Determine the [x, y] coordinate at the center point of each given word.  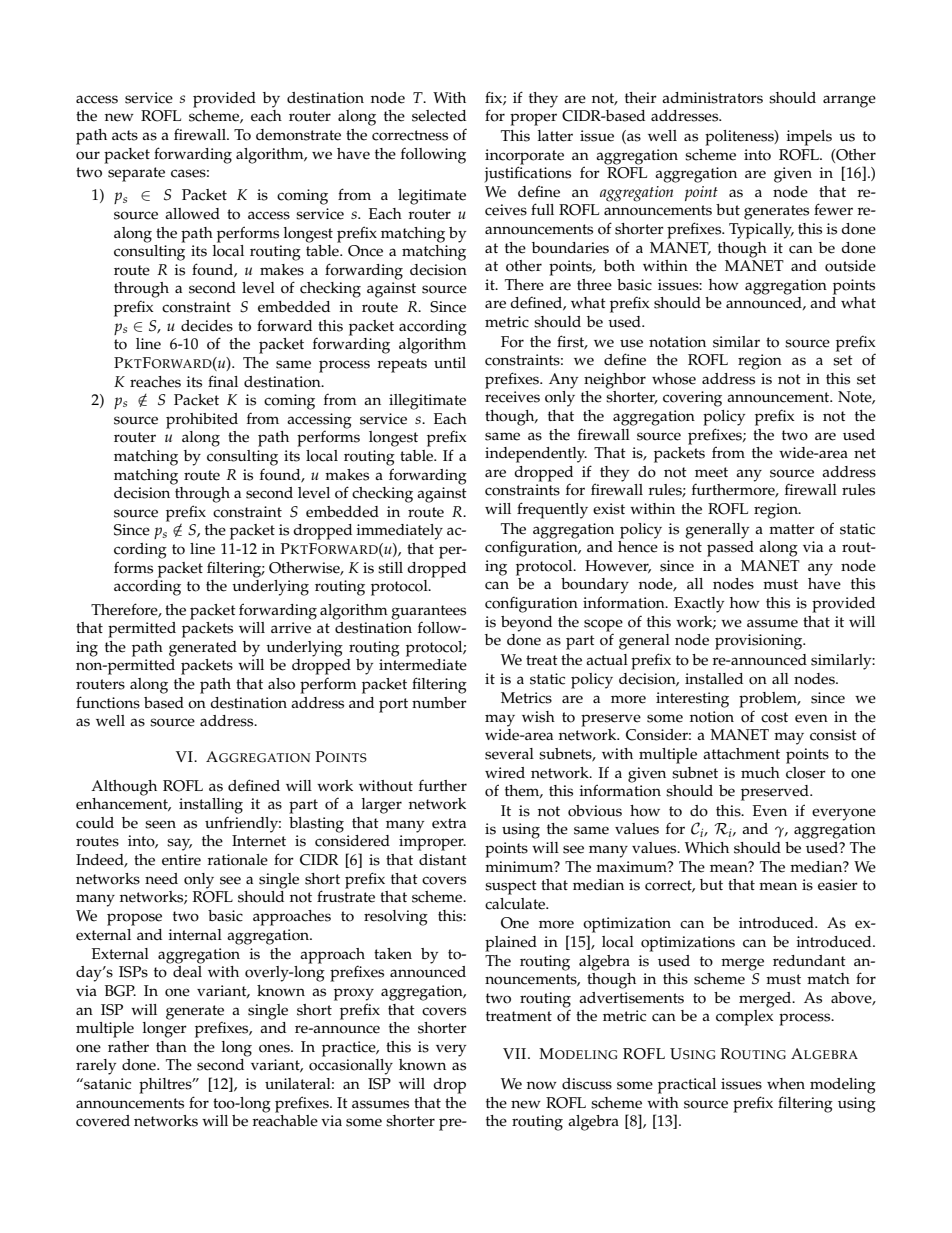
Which [707, 848]
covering [692, 399]
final [223, 381]
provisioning [760, 642]
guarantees [428, 612]
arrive [291, 628]
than [171, 1046]
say [179, 844]
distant [443, 860]
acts [125, 135]
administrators [712, 98]
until [450, 362]
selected [439, 116]
